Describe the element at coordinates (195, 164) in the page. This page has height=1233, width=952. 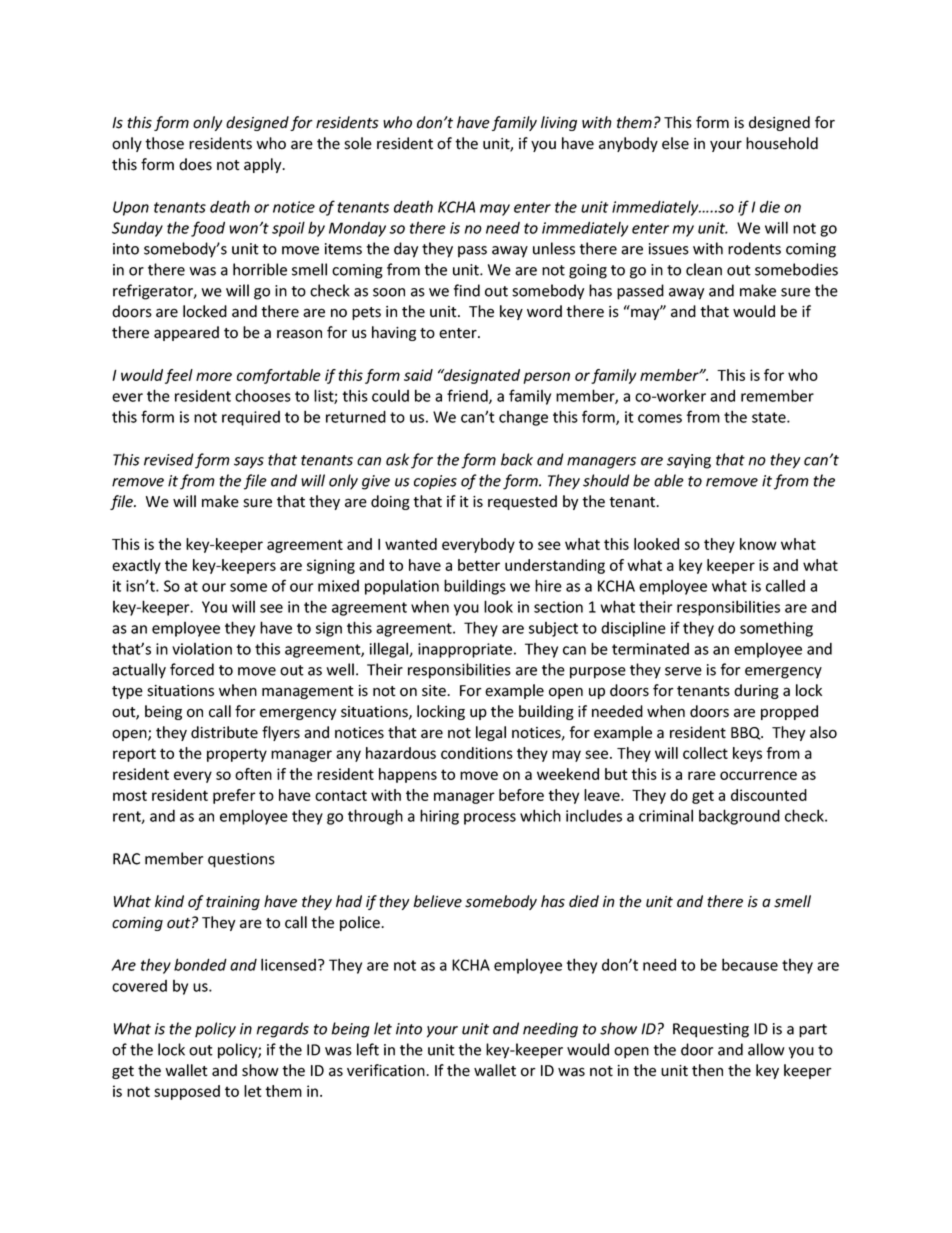
I see `does` at that location.
